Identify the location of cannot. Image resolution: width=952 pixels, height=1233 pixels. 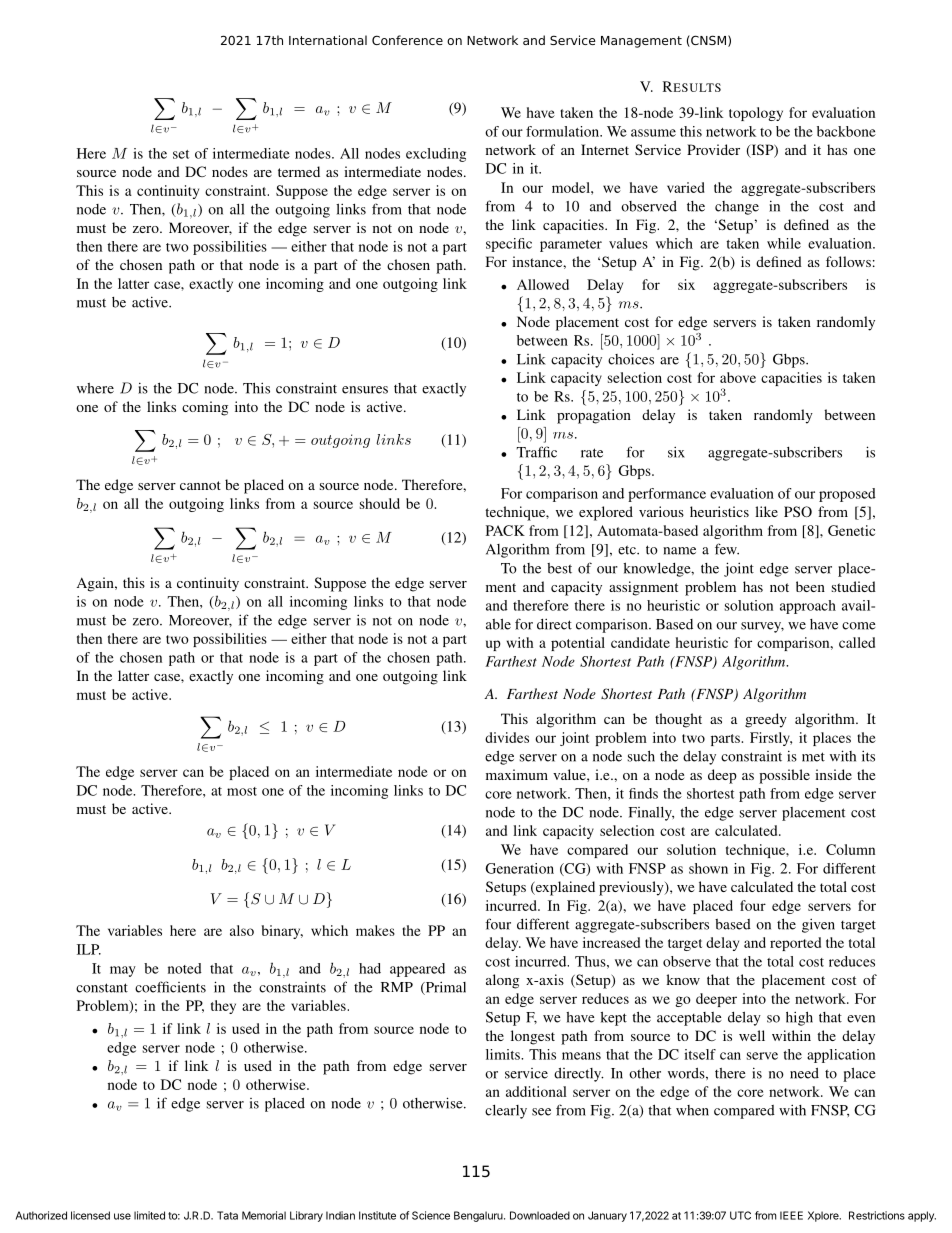
(200, 485).
